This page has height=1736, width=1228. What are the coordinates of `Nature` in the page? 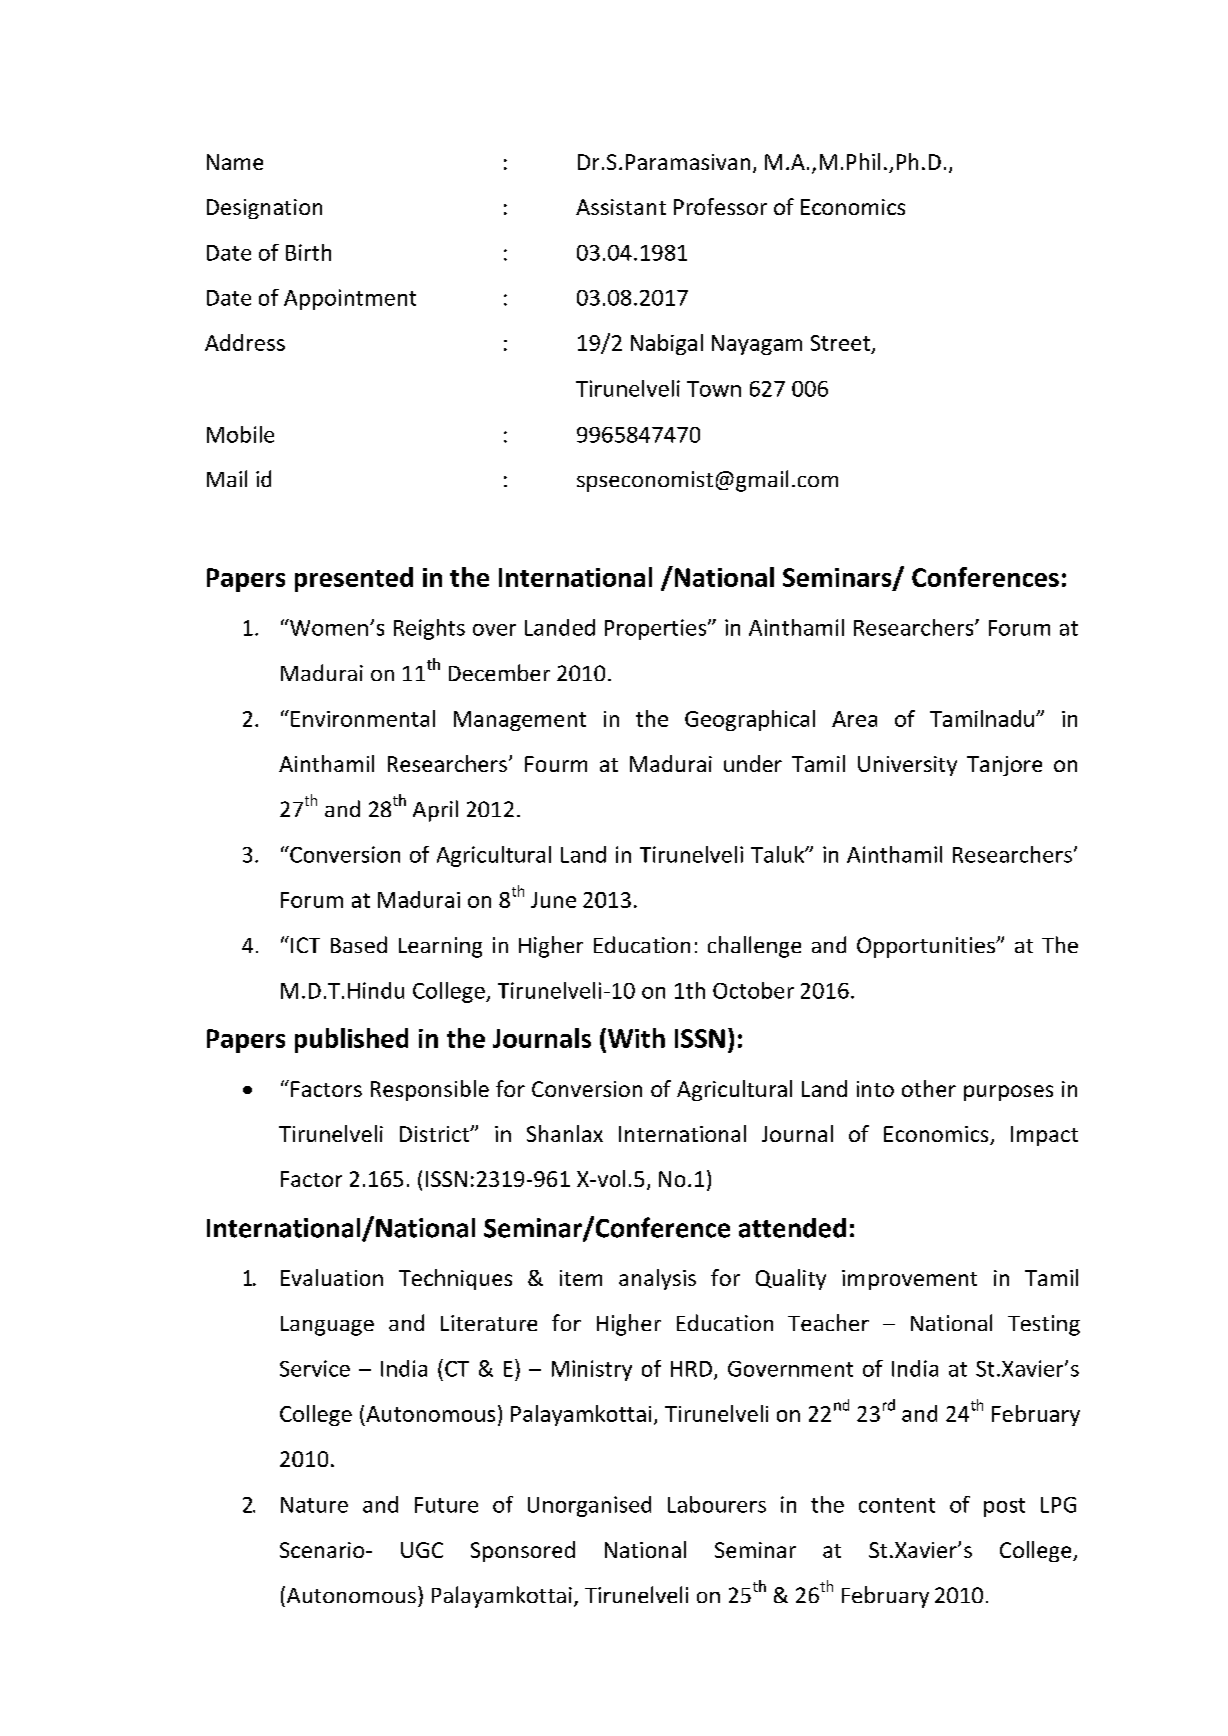 It's located at (314, 1505).
